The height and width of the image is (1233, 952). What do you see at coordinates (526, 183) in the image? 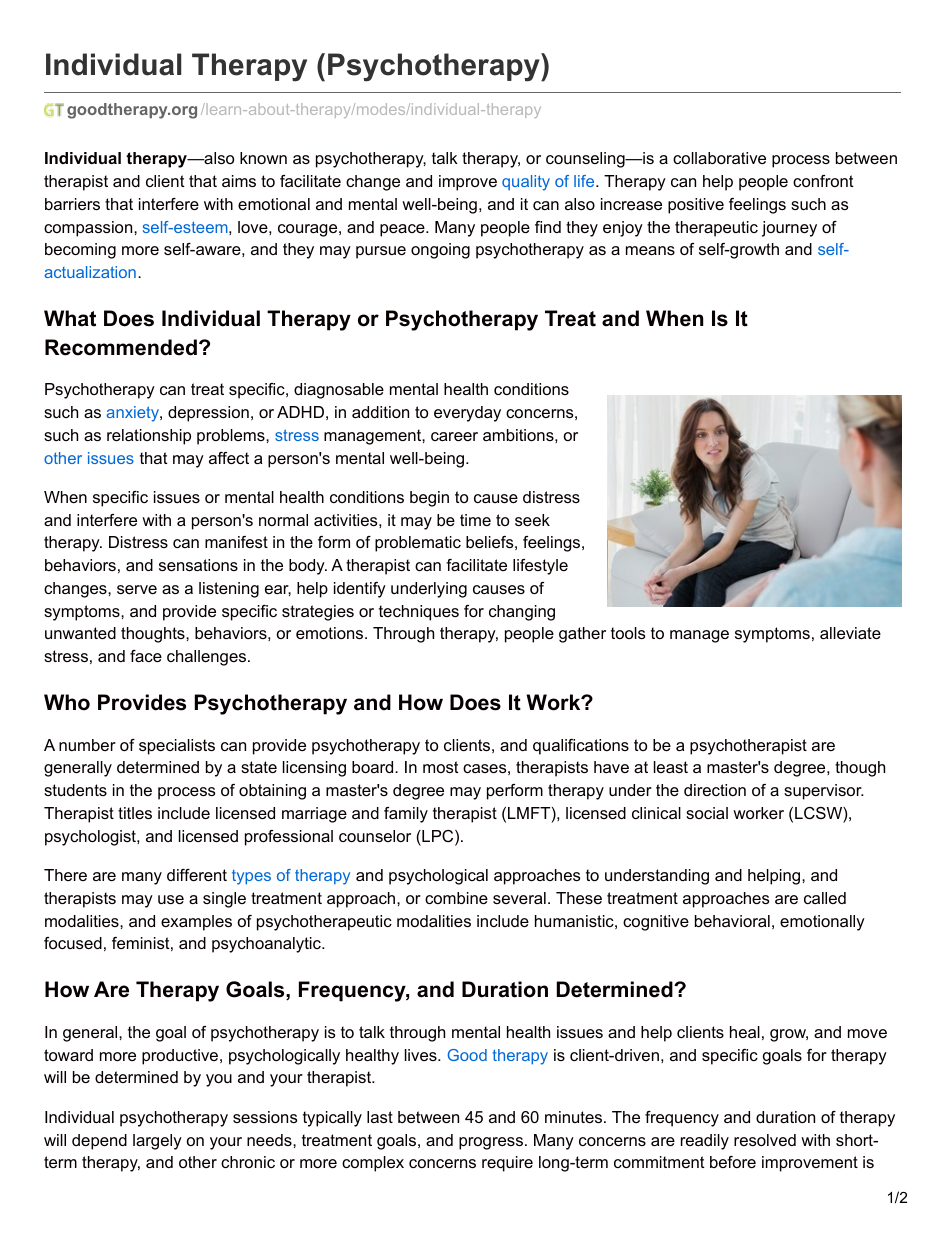
I see `quality` at bounding box center [526, 183].
